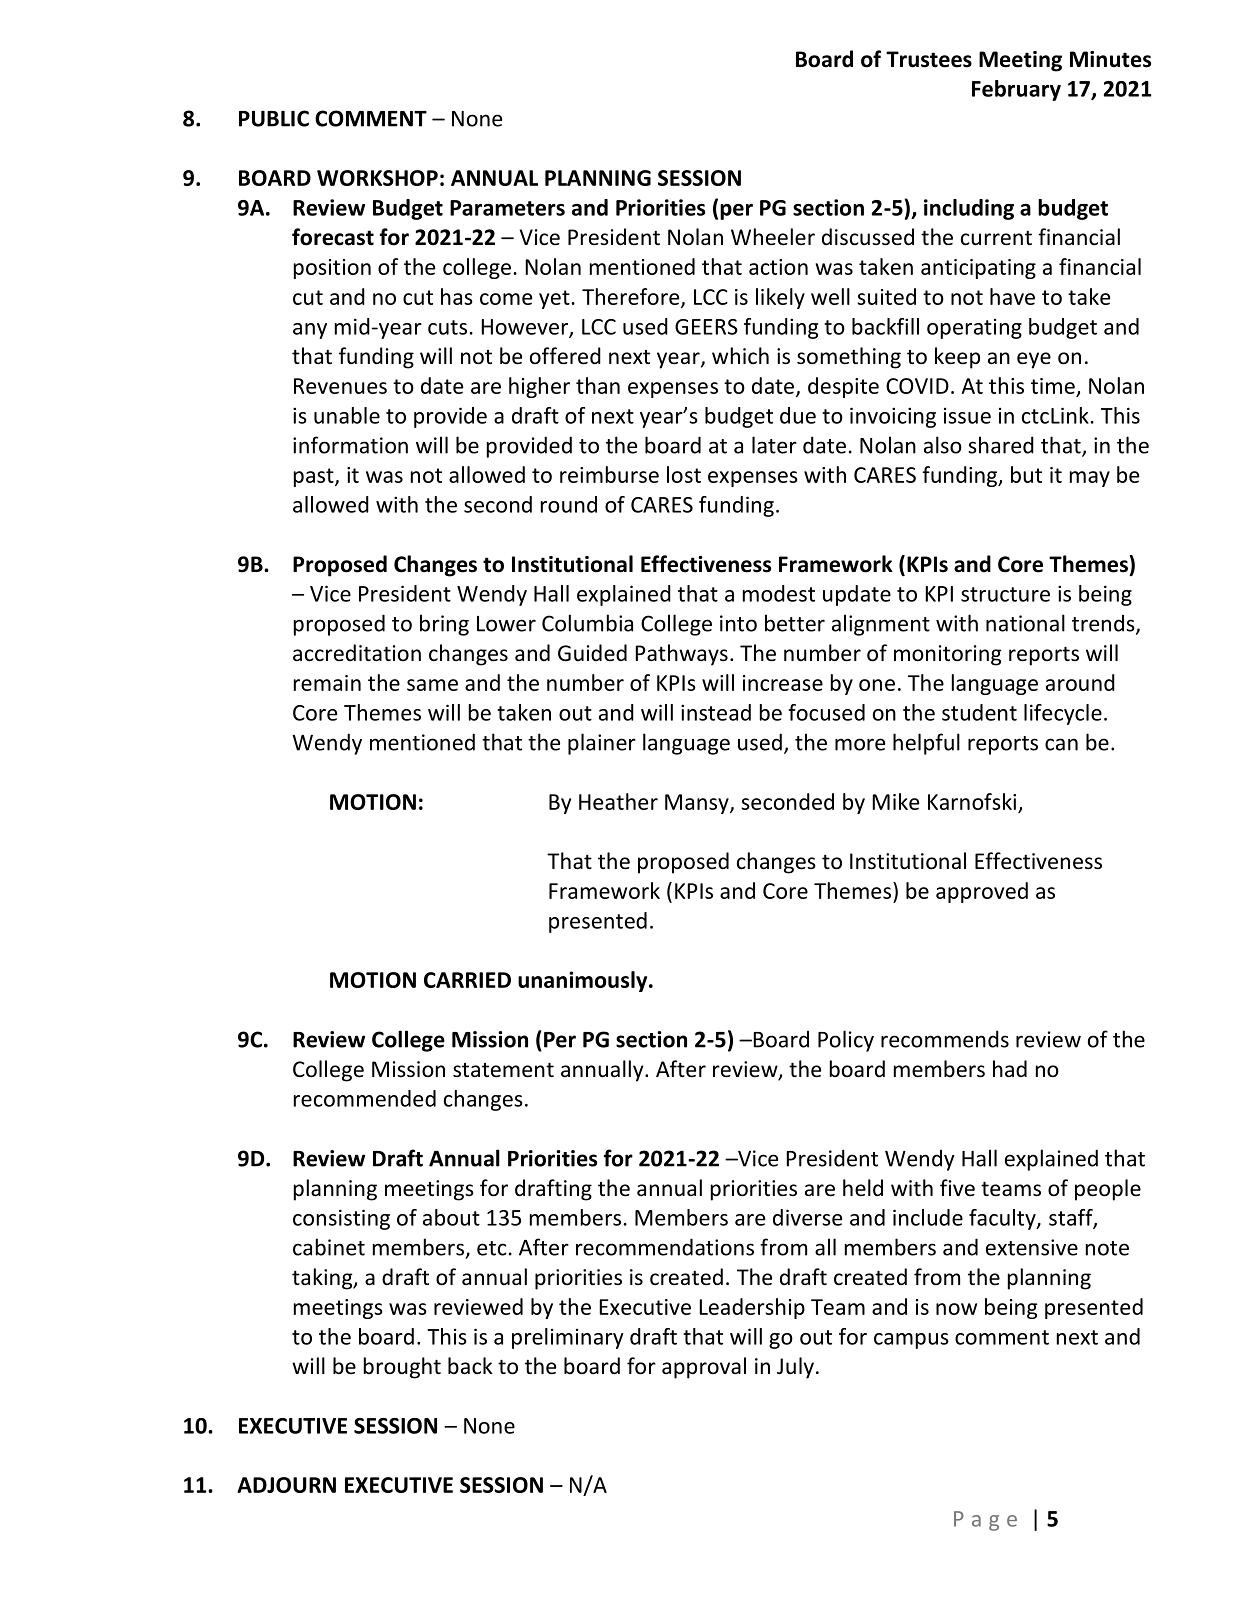  I want to click on remain, so click(327, 683).
